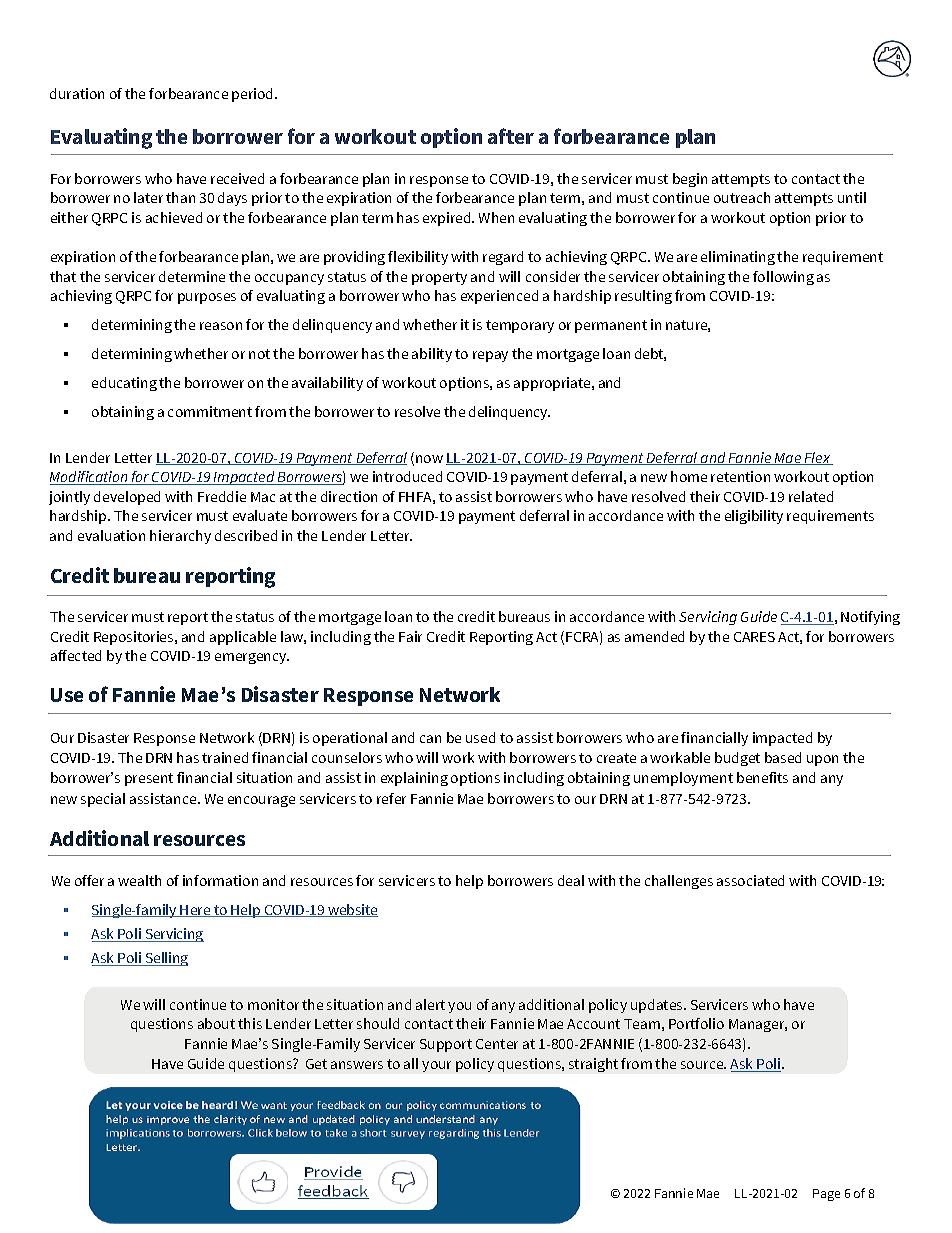 The width and height of the document is (952, 1233). I want to click on Fair, so click(410, 636).
